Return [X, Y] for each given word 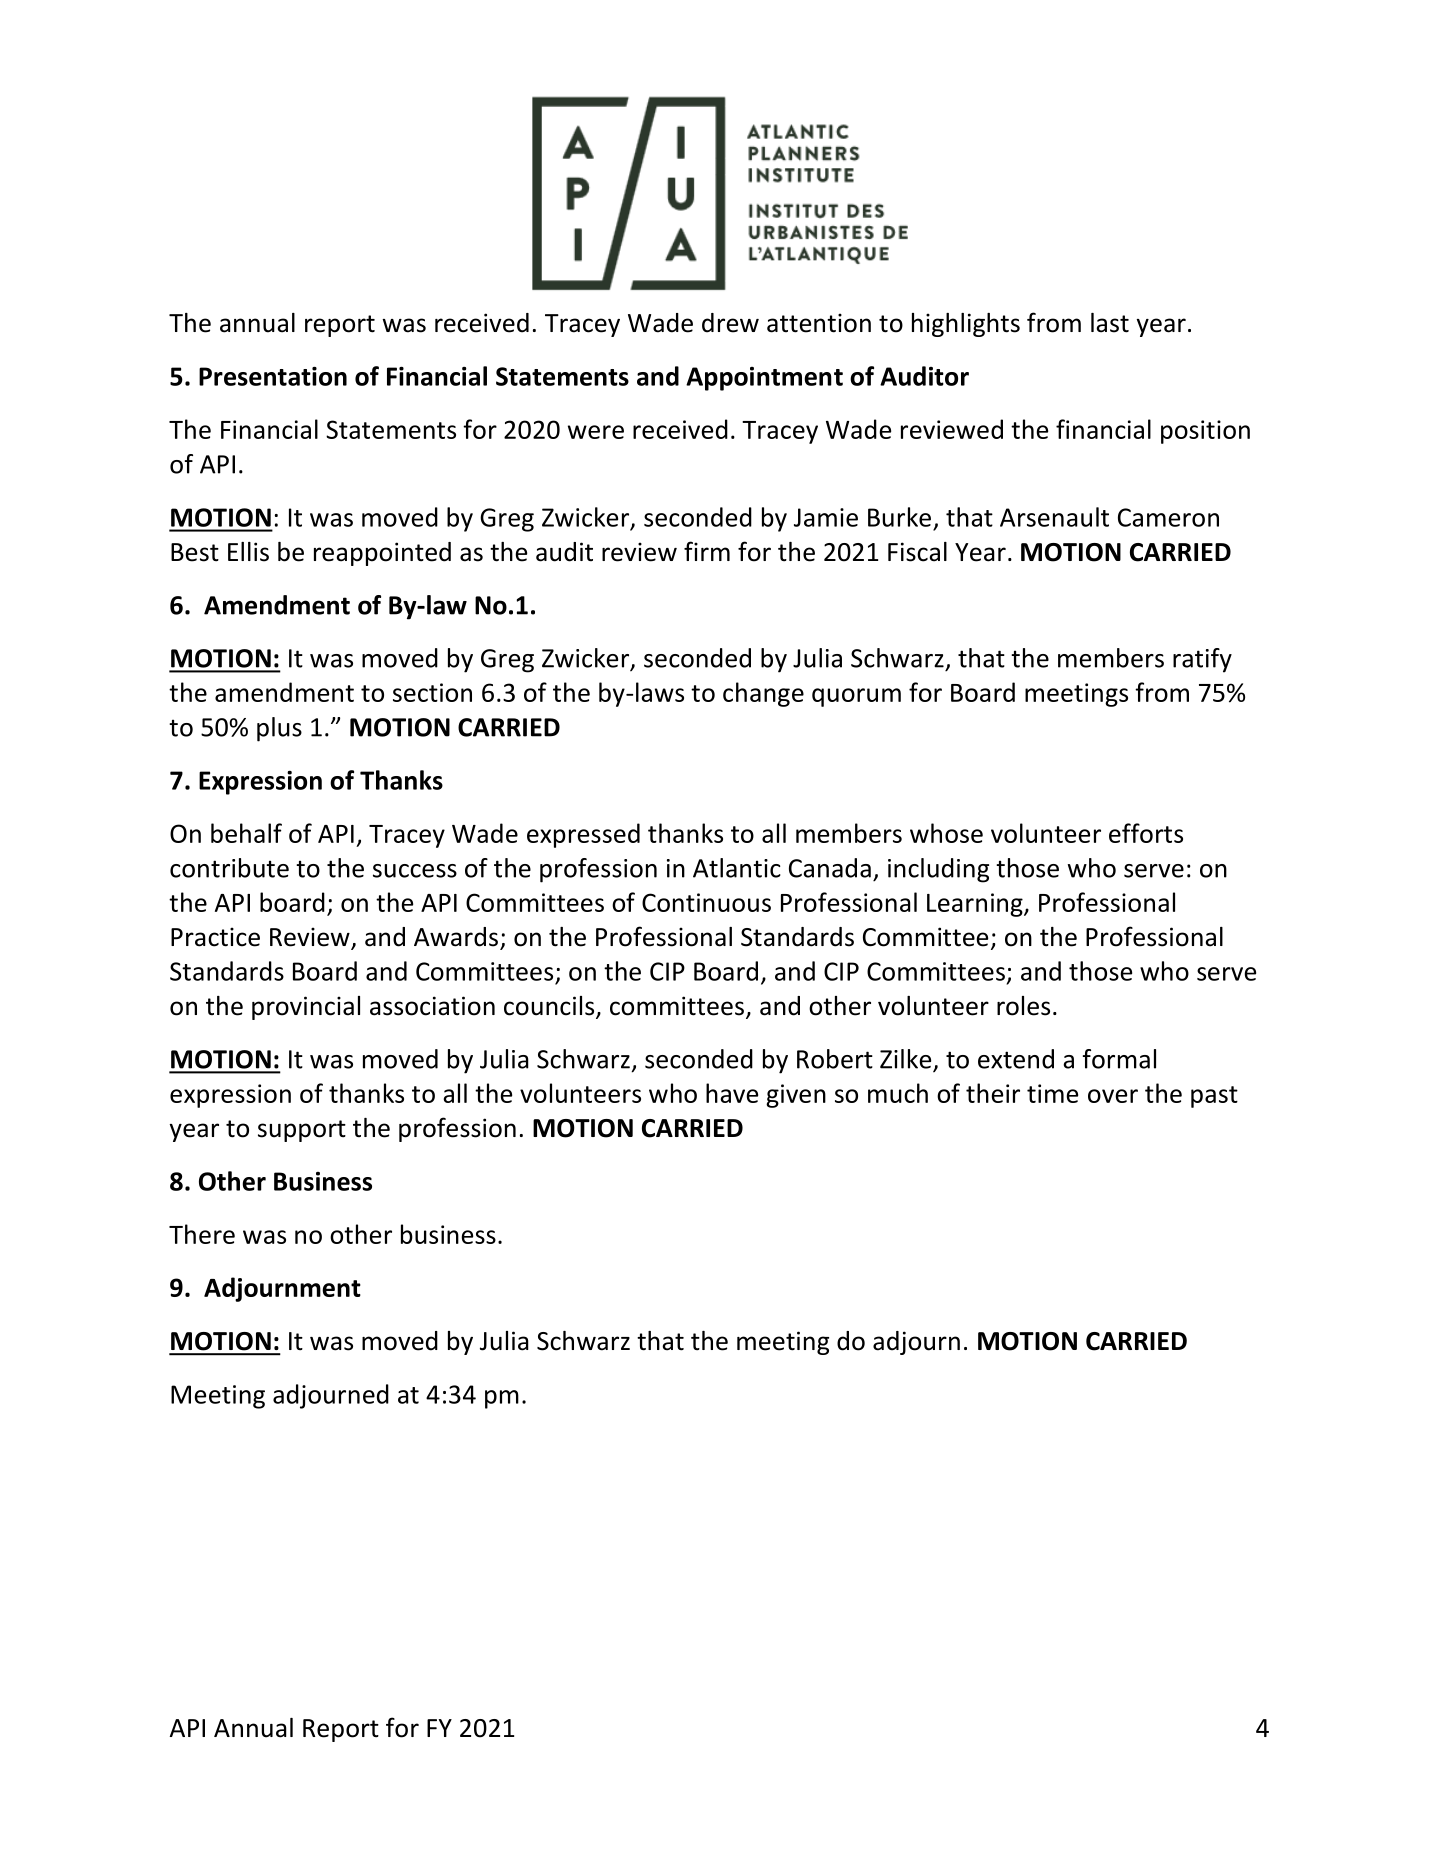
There [202, 1234]
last [1110, 323]
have [732, 1093]
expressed [583, 835]
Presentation [273, 376]
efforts [1146, 833]
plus [279, 729]
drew [730, 323]
